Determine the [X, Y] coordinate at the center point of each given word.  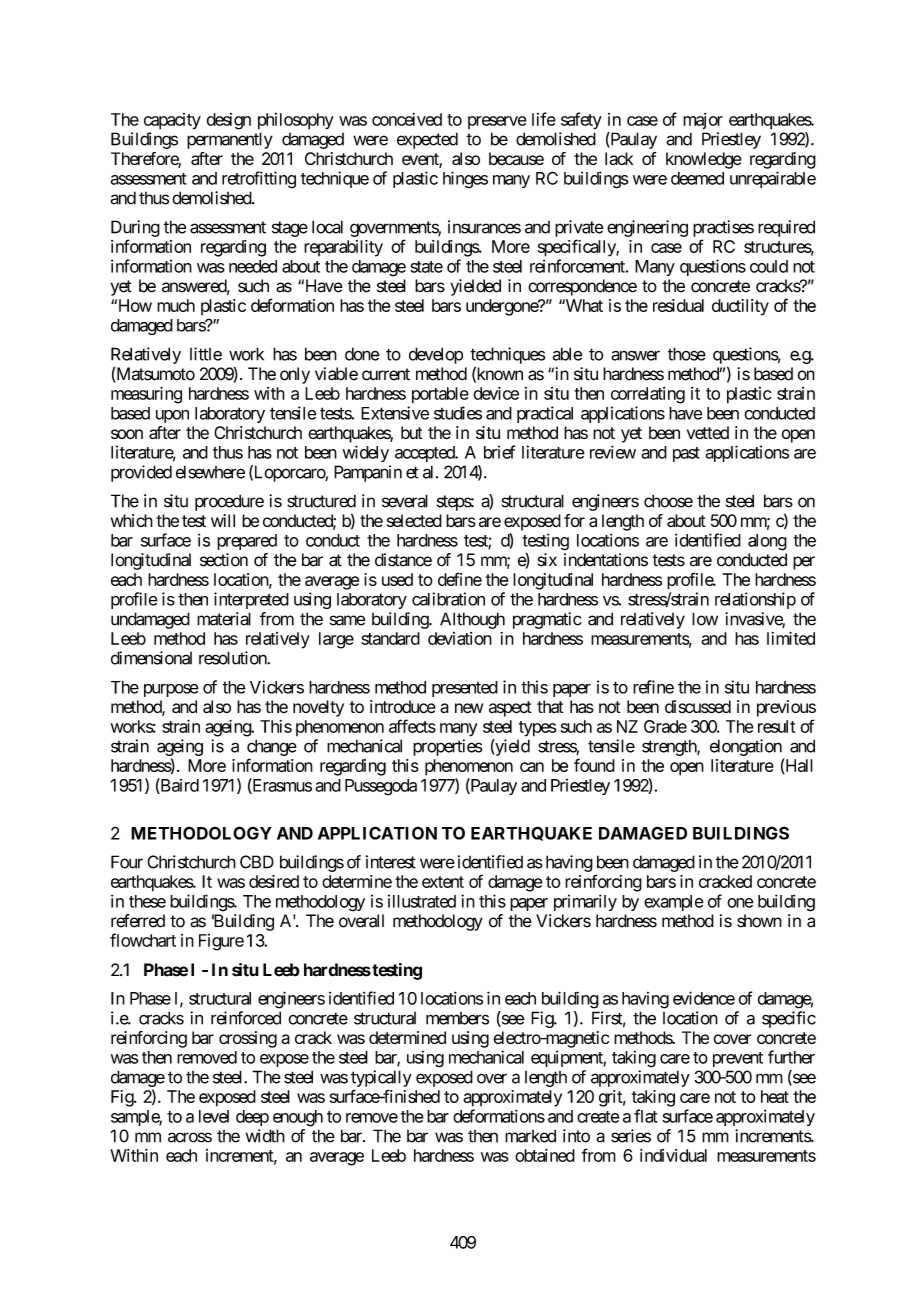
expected [427, 140]
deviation [460, 638]
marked [530, 1136]
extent [443, 882]
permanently [230, 140]
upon [172, 416]
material [224, 619]
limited [791, 638]
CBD [257, 862]
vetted [708, 432]
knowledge [704, 160]
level [214, 1116]
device [496, 393]
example [674, 903]
